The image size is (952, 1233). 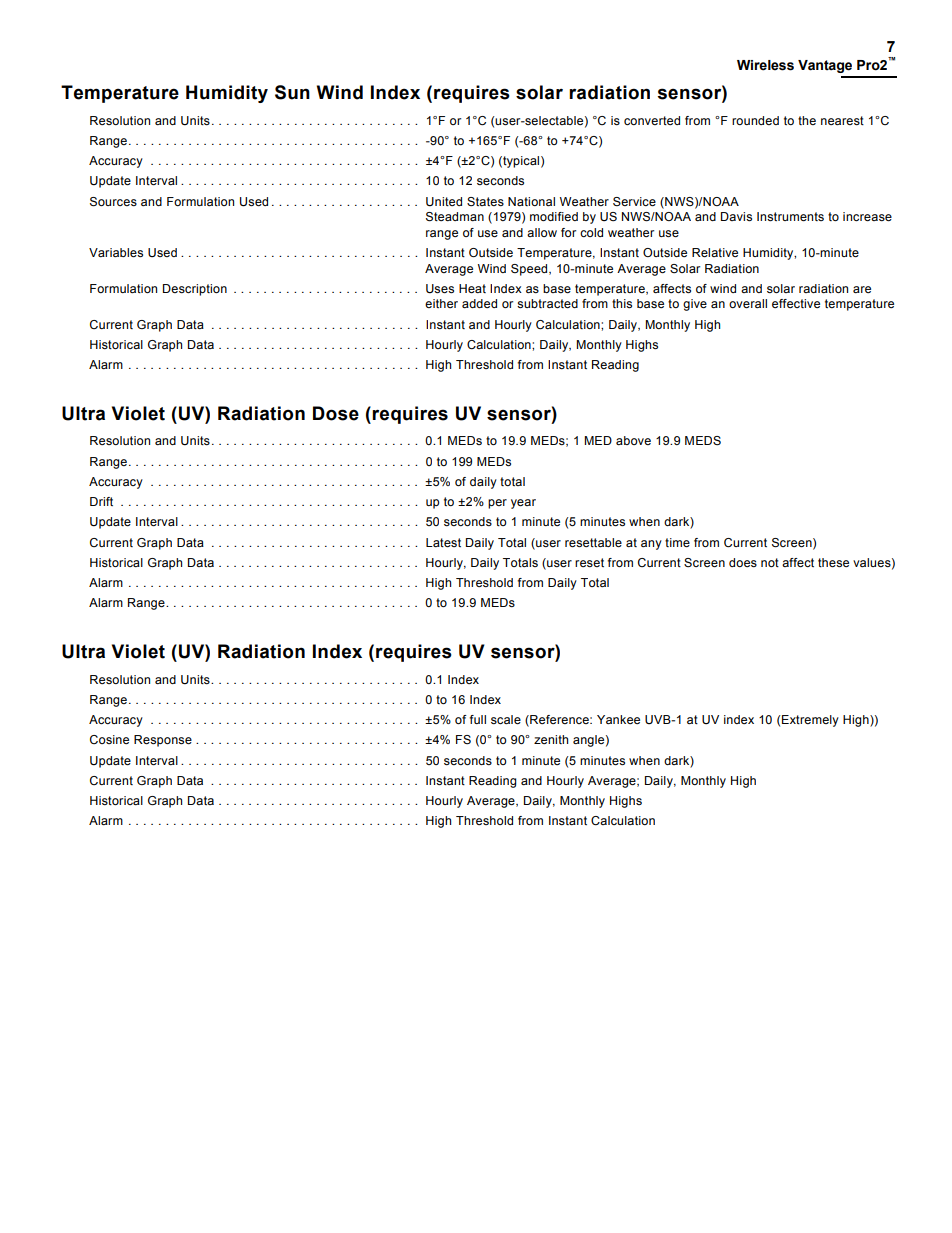 I want to click on year, so click(x=523, y=504).
